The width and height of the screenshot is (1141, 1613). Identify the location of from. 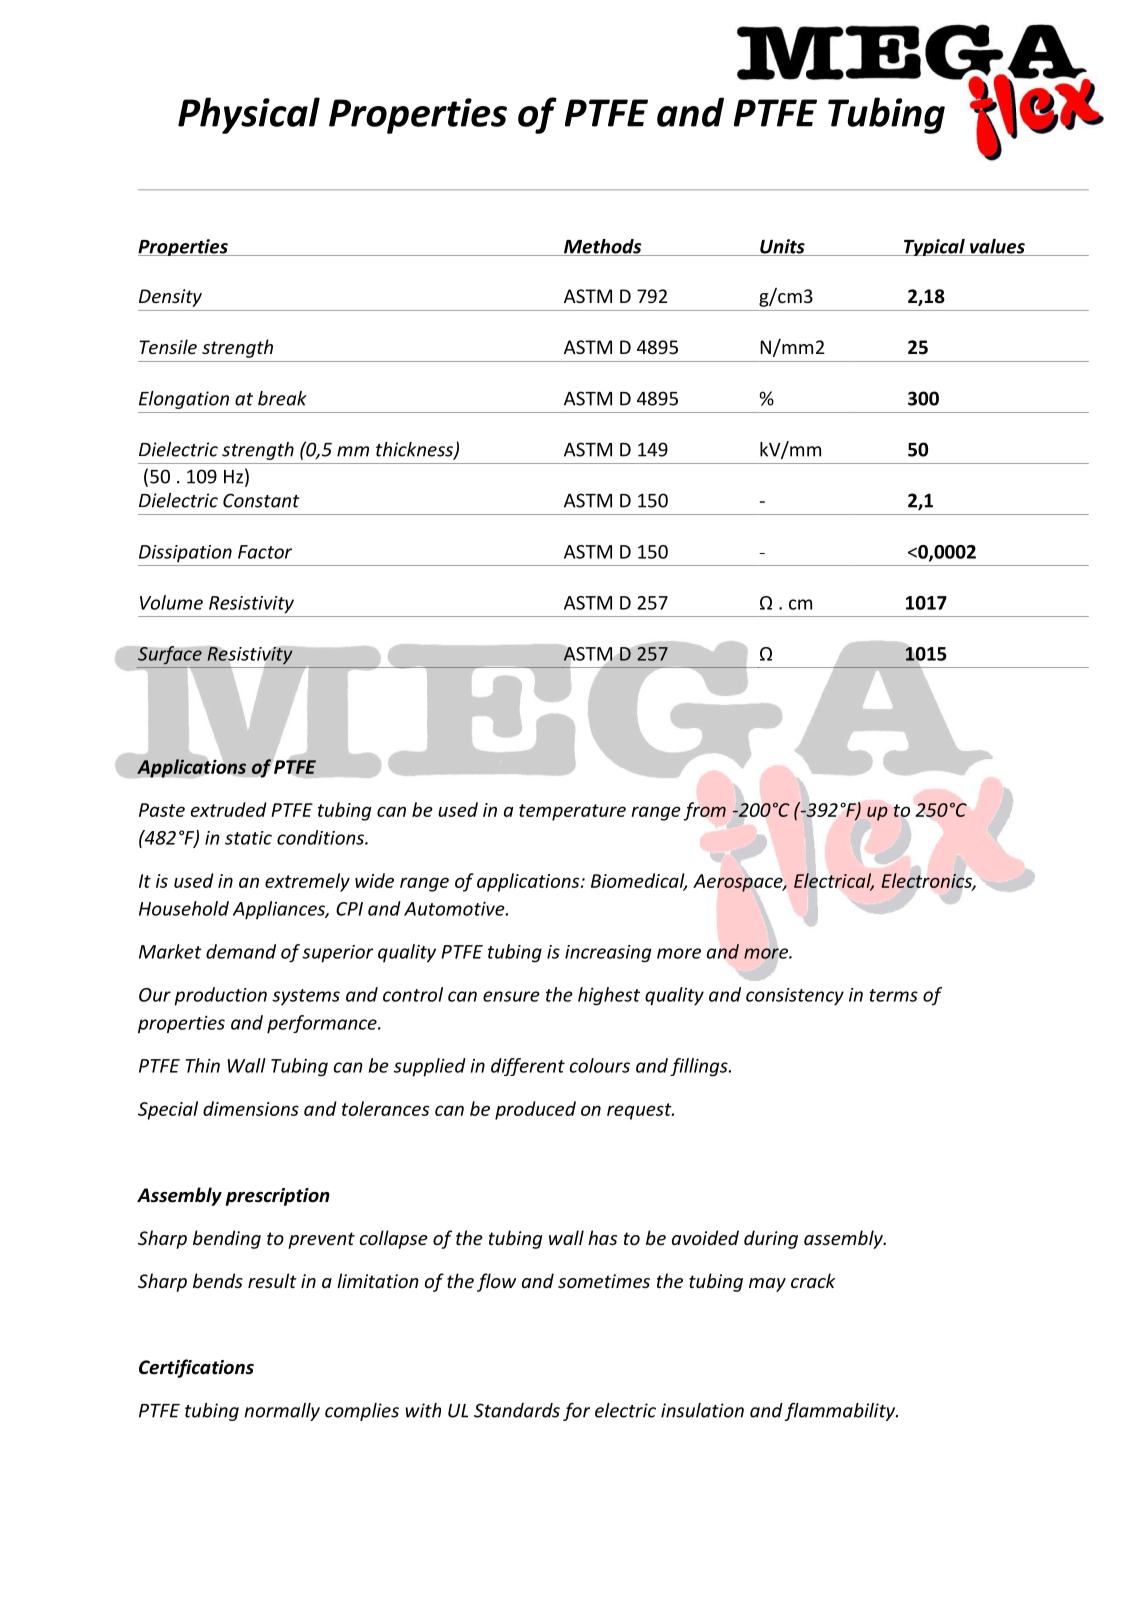
(705, 811).
